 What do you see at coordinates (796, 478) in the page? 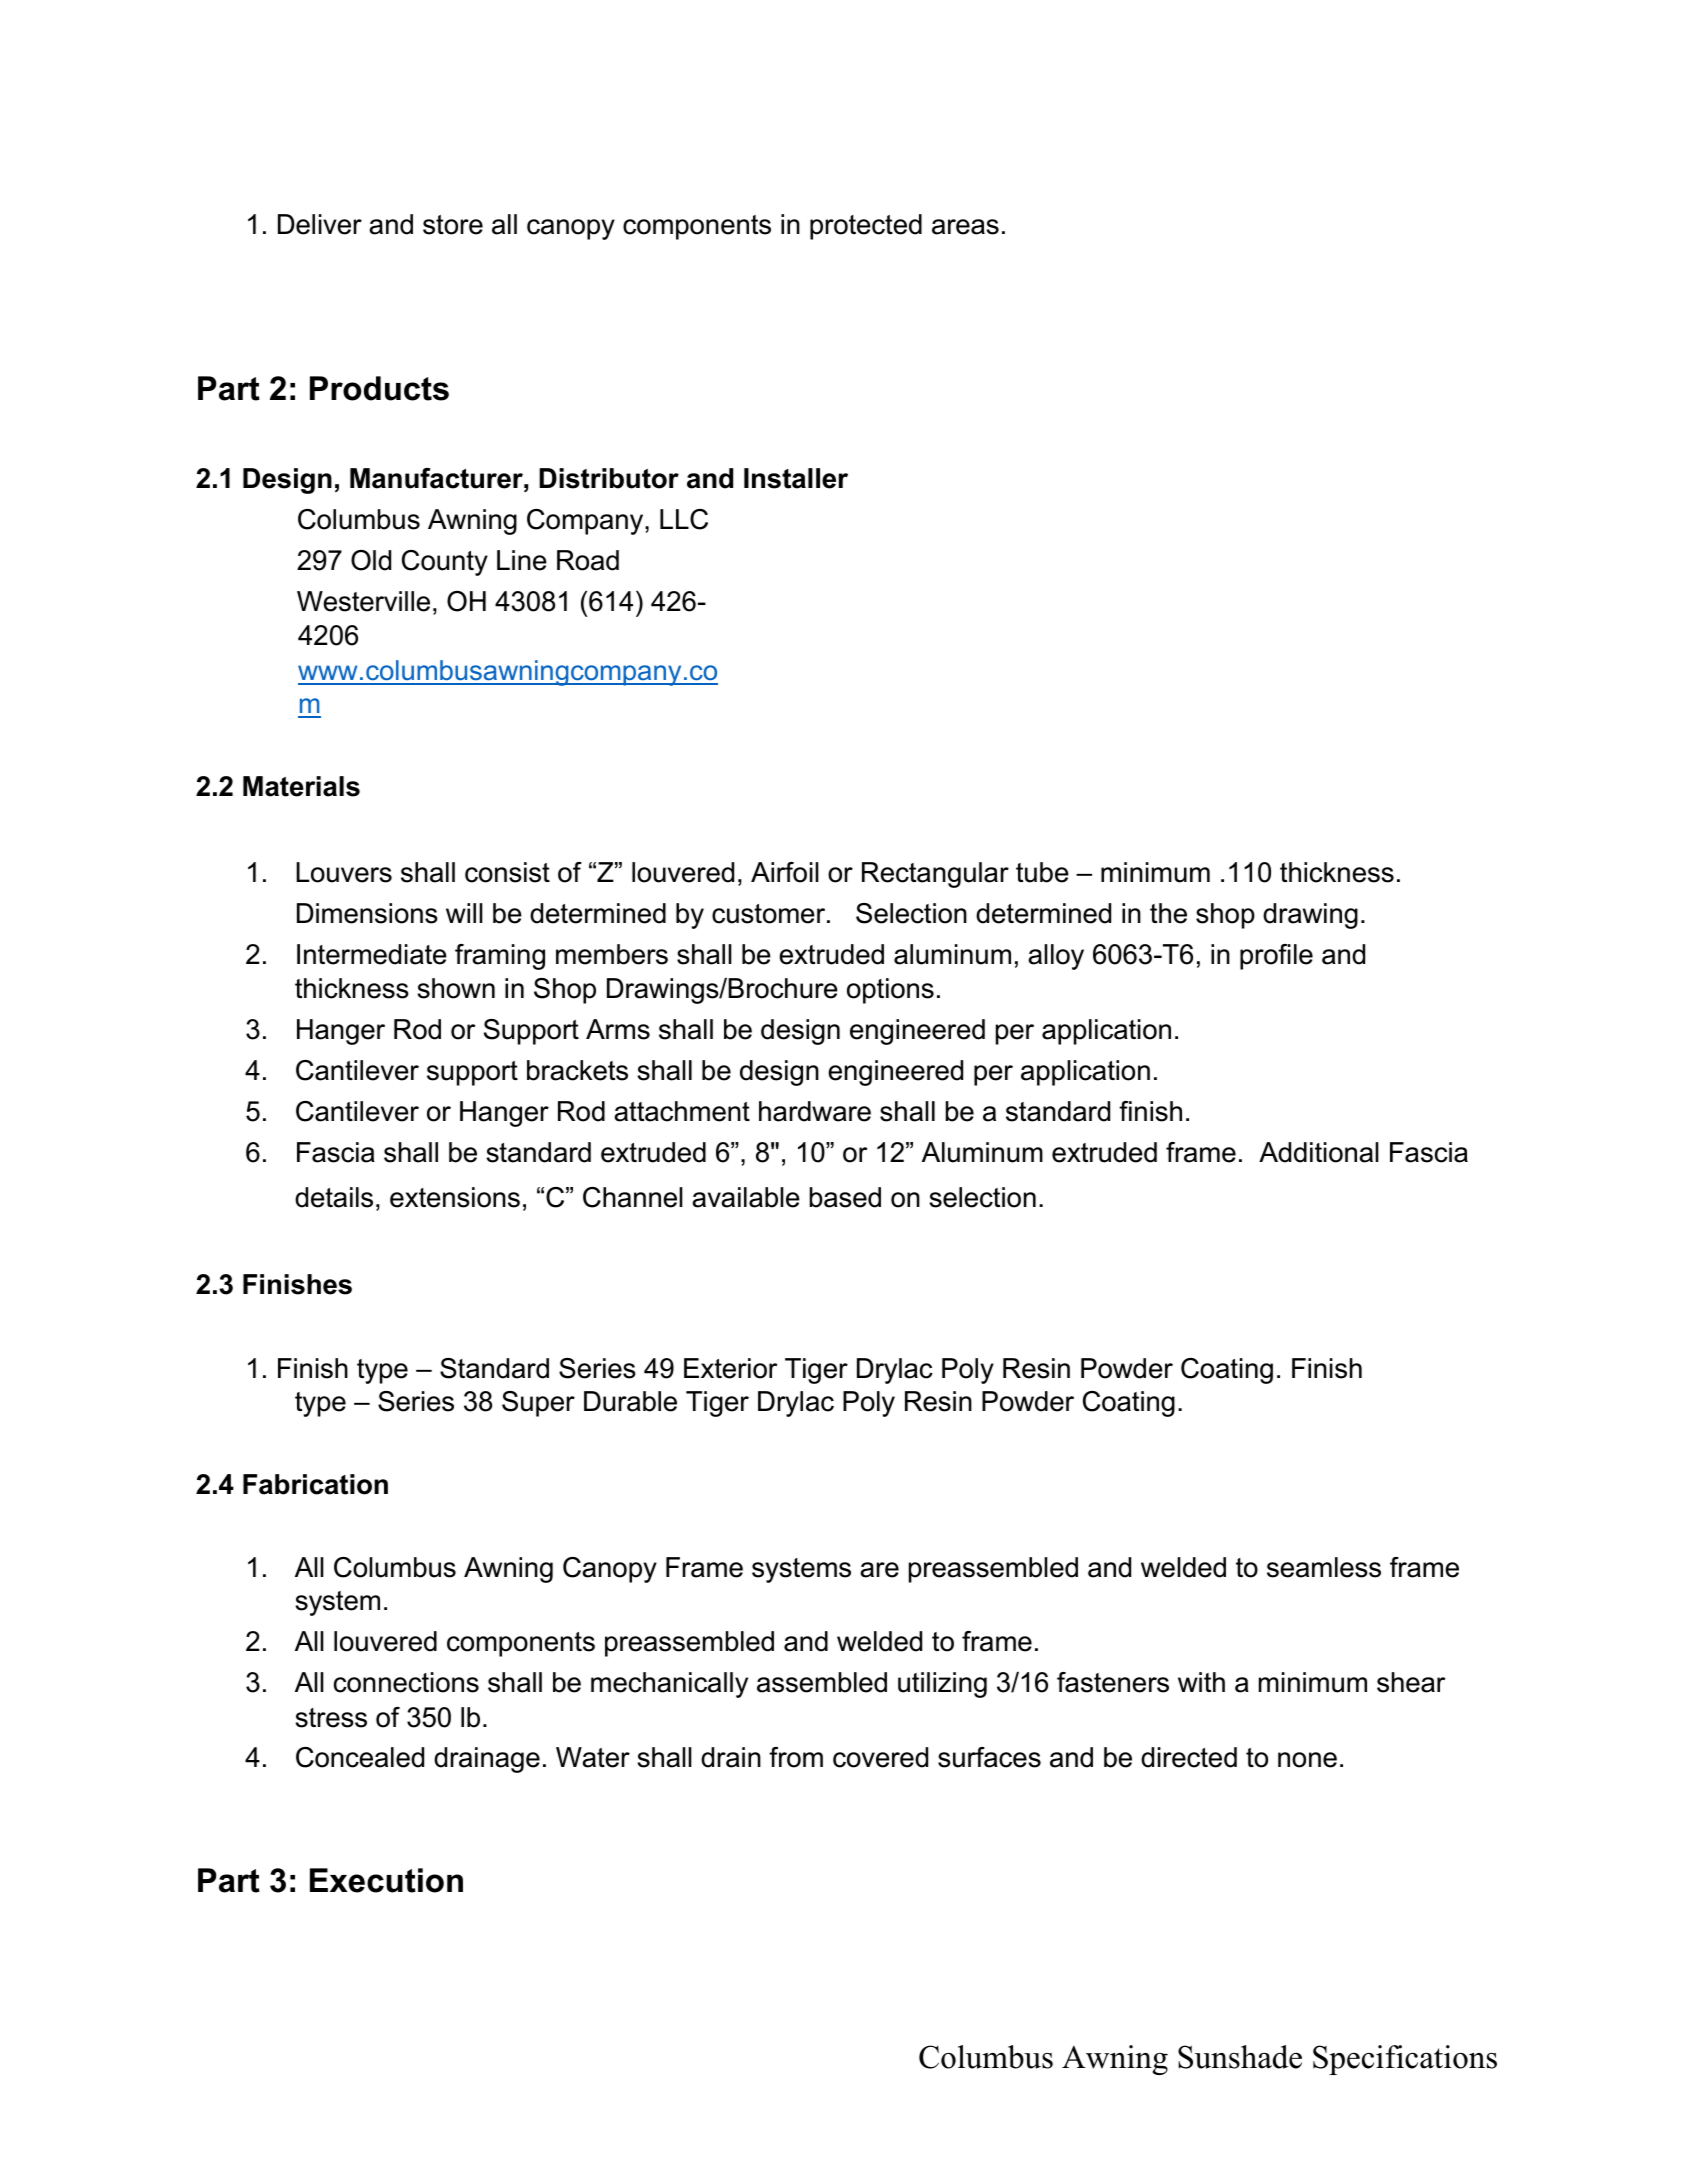
I see `Installer` at bounding box center [796, 478].
